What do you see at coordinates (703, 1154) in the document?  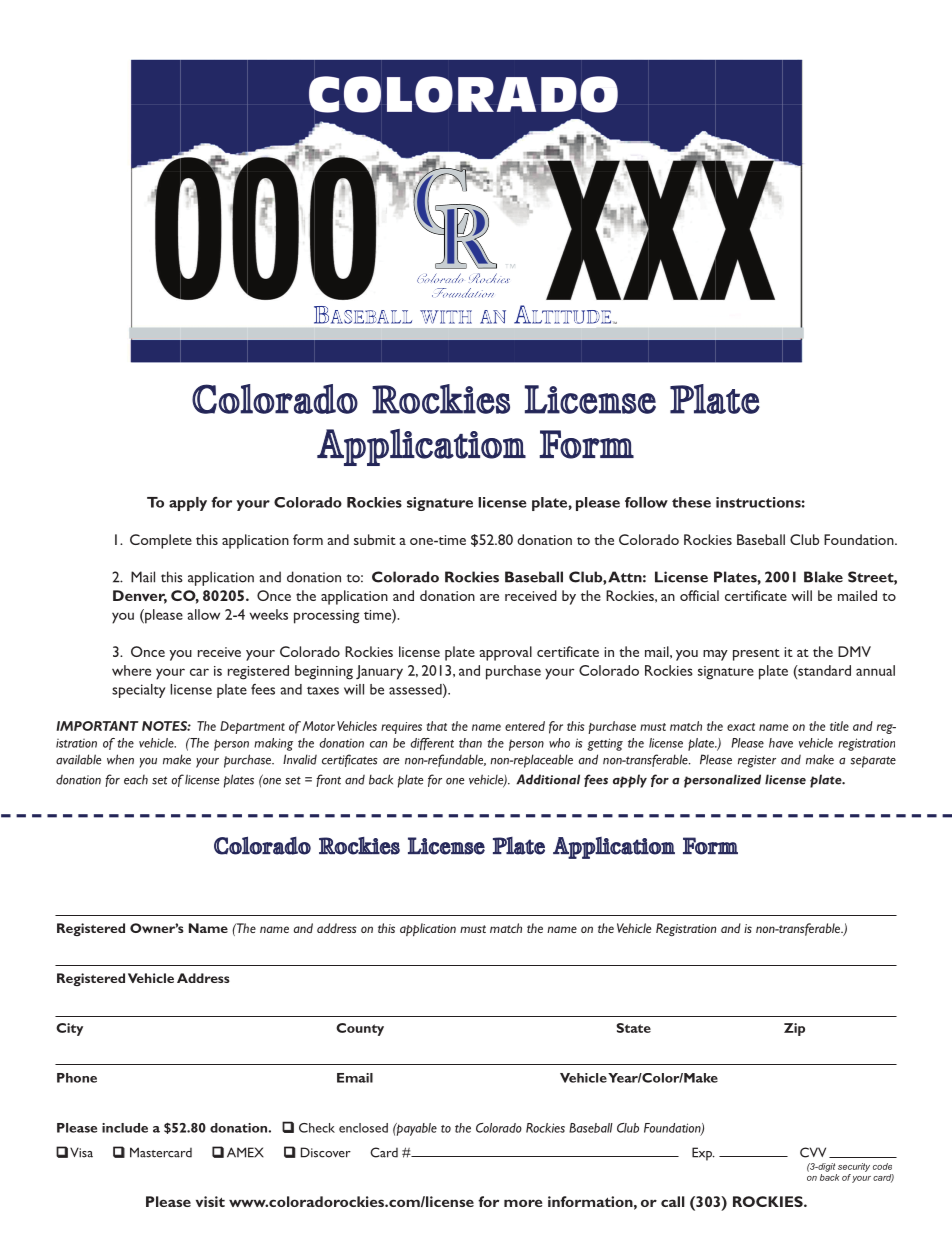 I see `Exp` at bounding box center [703, 1154].
